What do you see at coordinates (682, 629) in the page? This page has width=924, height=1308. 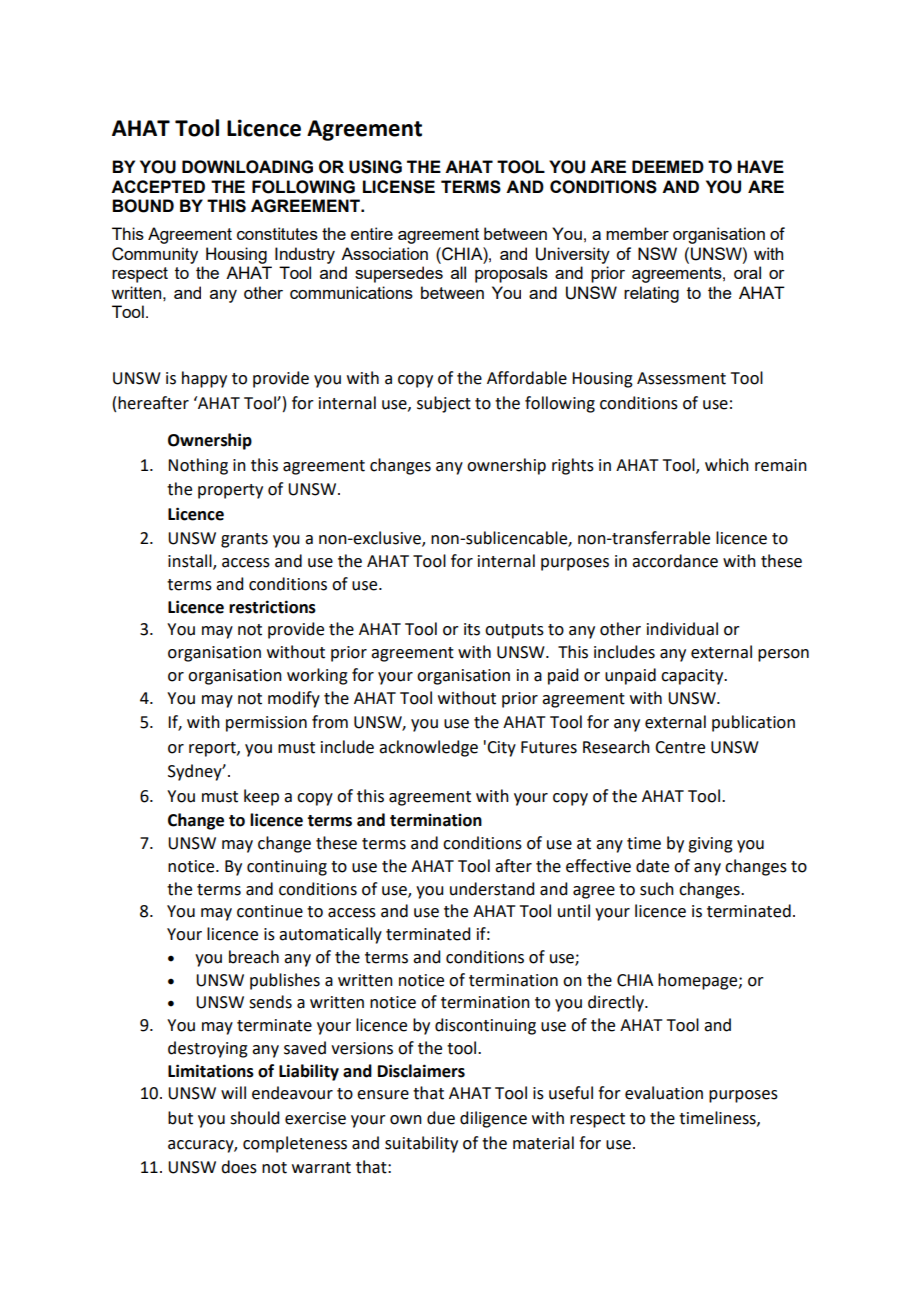 I see `individual` at bounding box center [682, 629].
